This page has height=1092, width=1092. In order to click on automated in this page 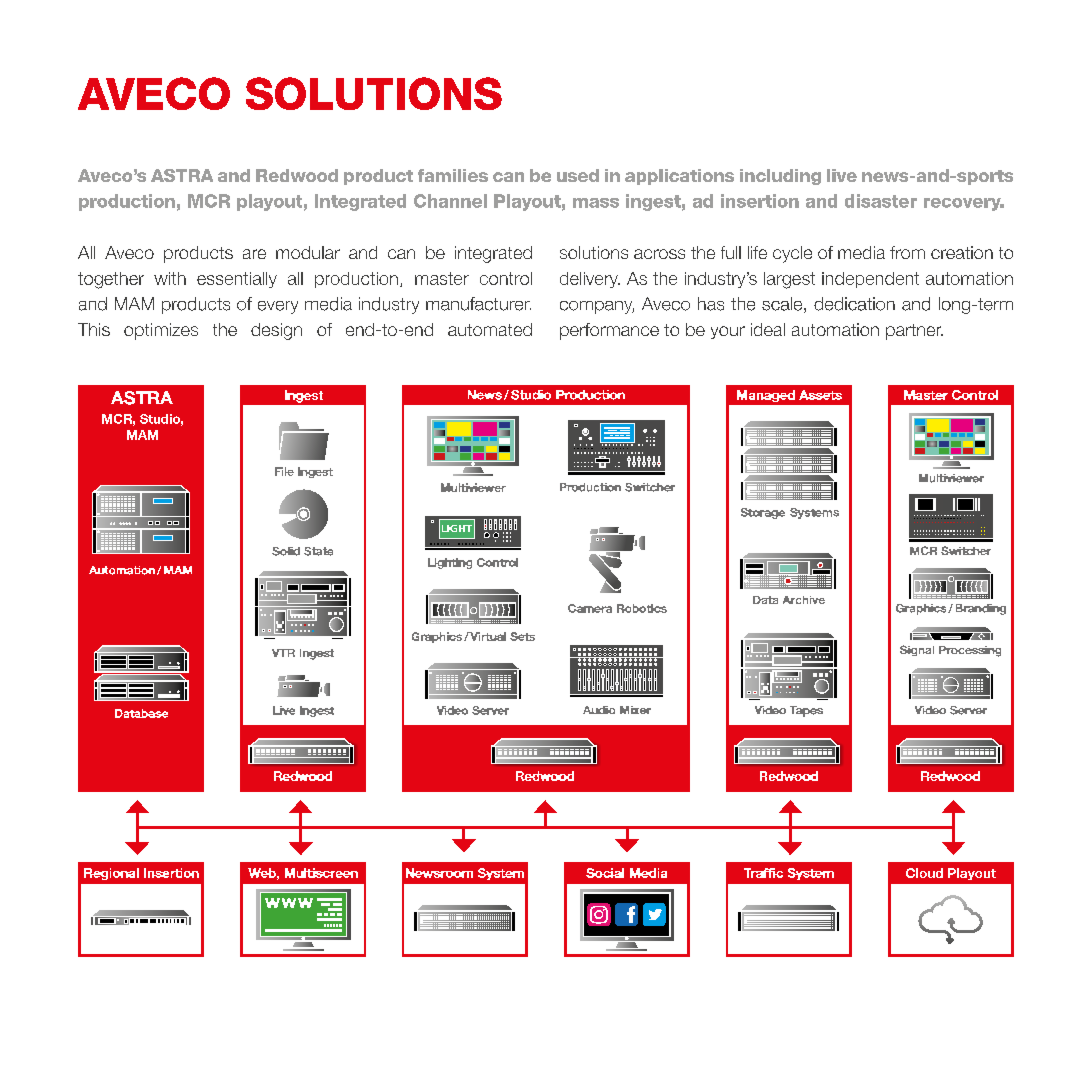, I will do `click(490, 329)`.
